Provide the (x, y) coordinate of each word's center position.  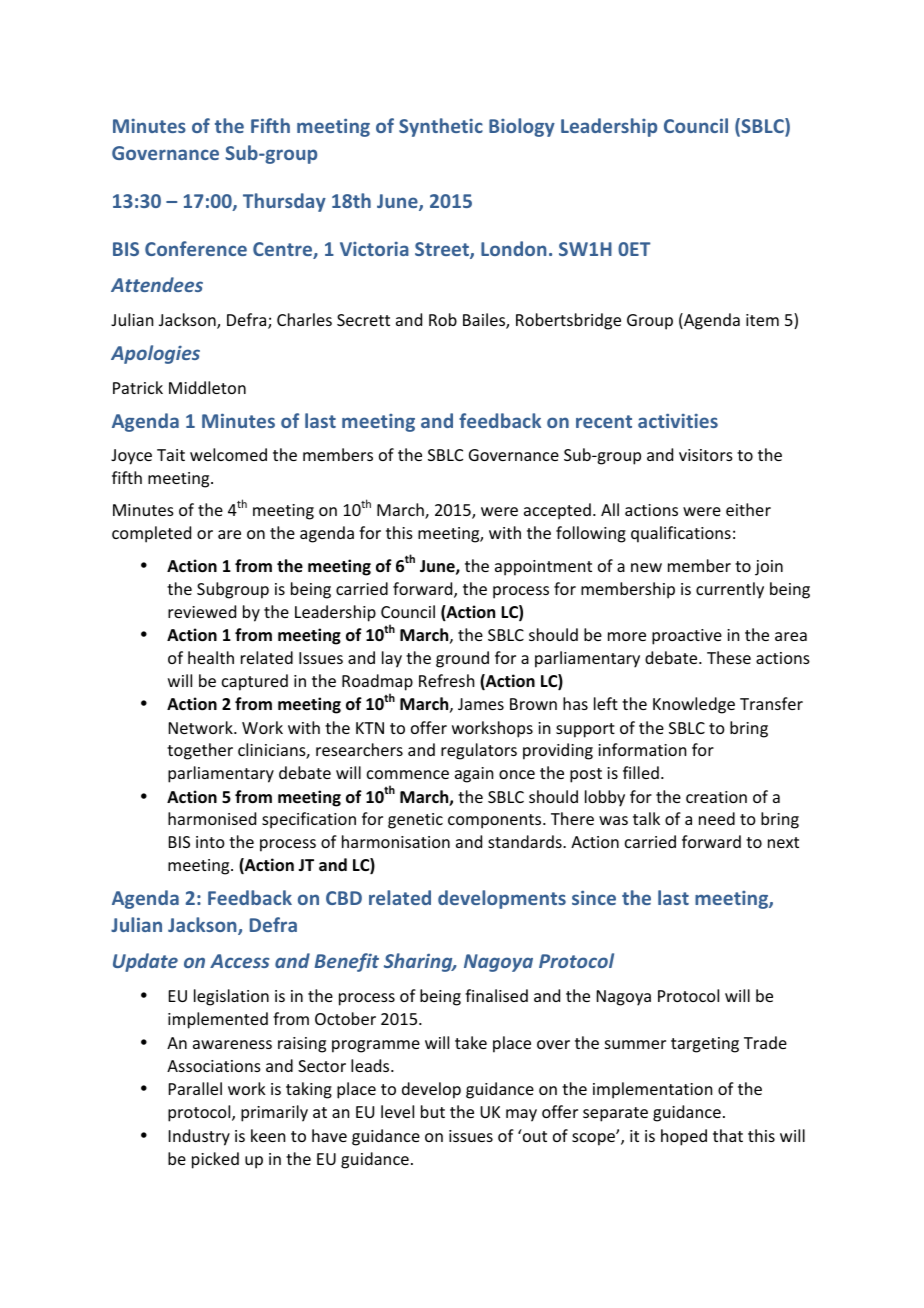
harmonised (212, 818)
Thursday (284, 202)
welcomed (228, 454)
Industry (199, 1137)
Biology (522, 127)
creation (716, 797)
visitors (706, 455)
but (433, 1111)
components (496, 821)
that (728, 1135)
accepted (557, 511)
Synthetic (441, 127)
